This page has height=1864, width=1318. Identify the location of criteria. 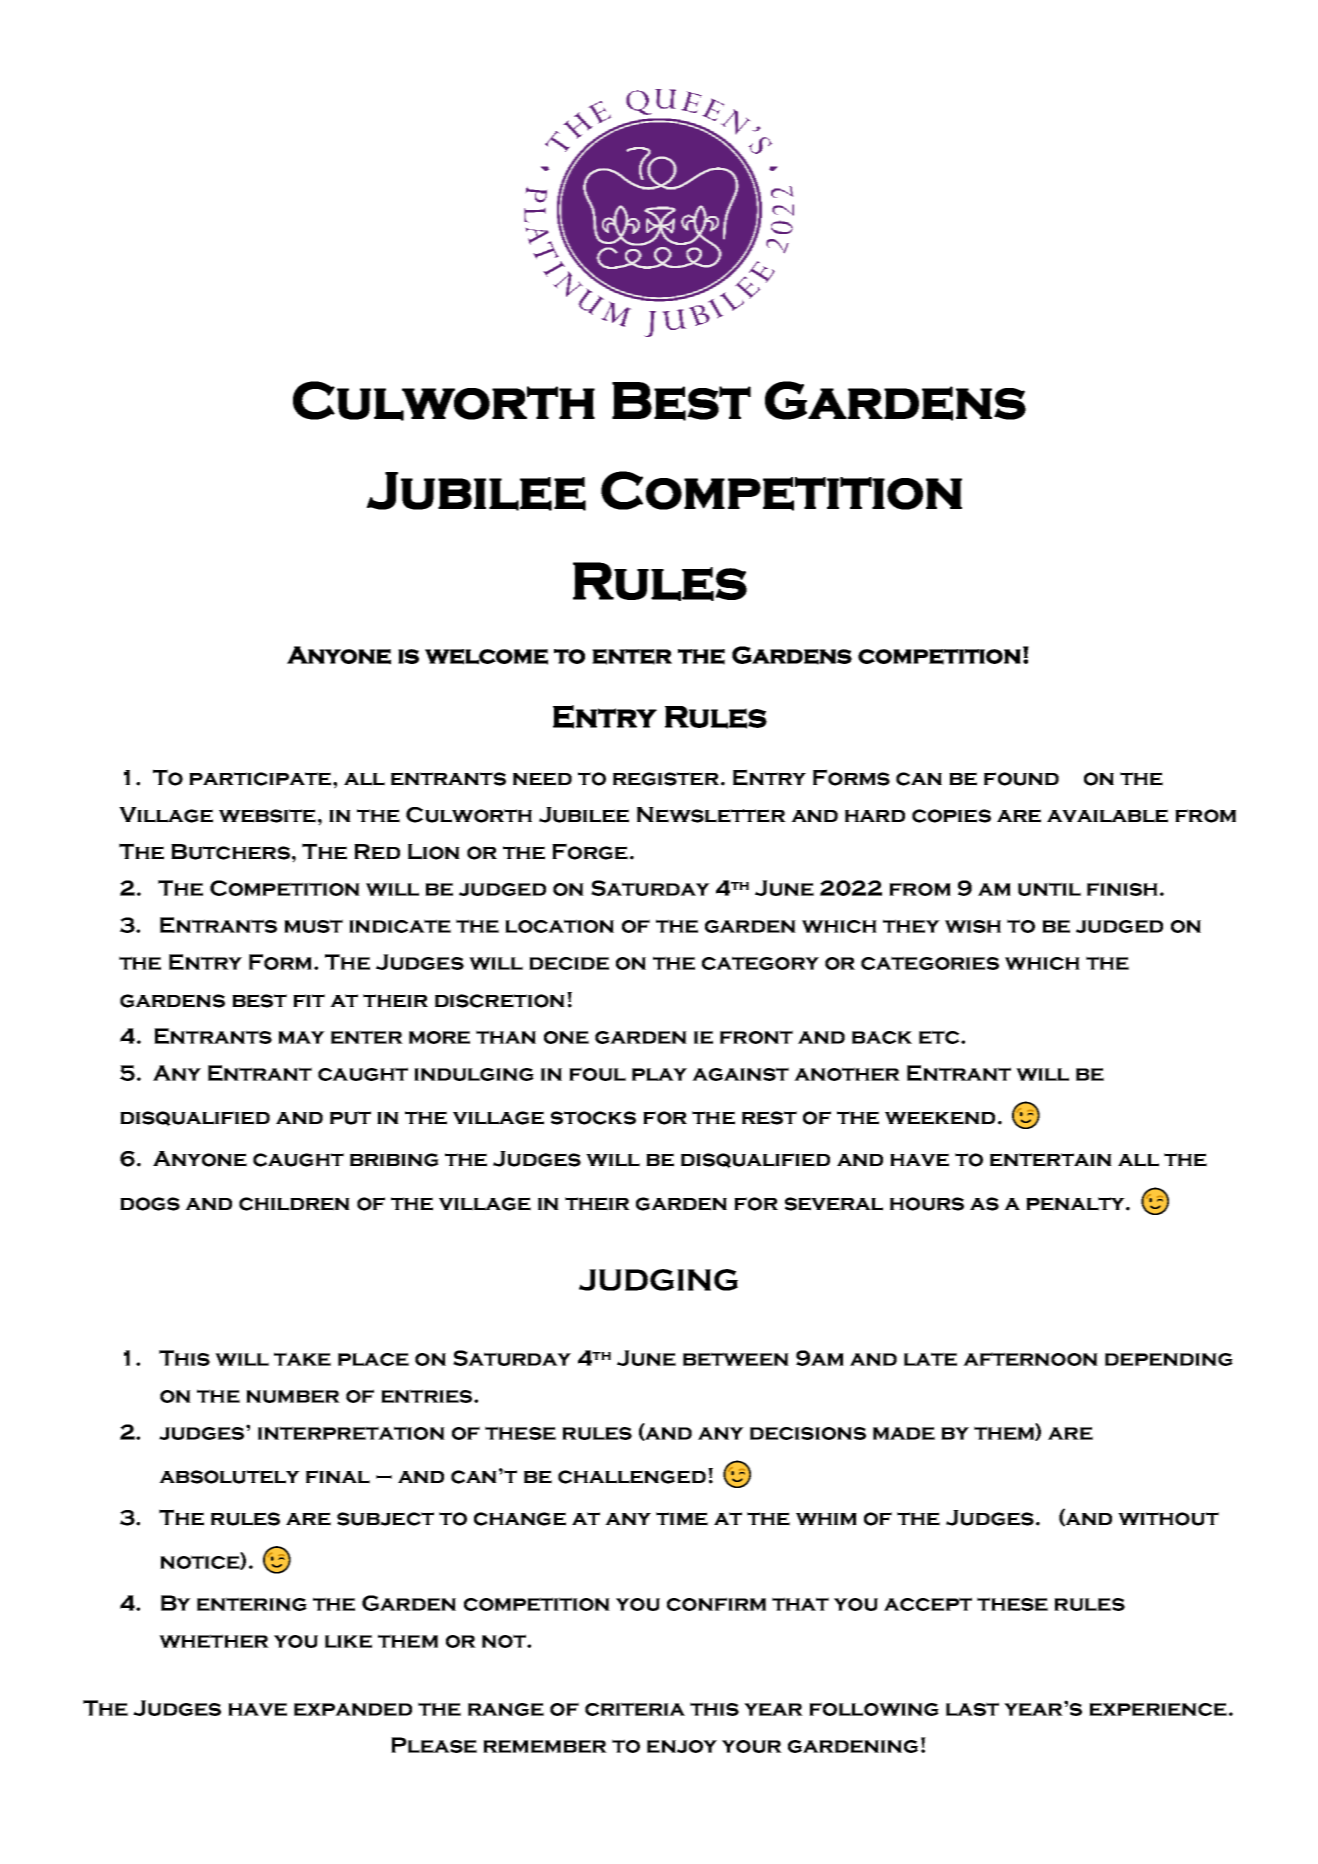
(635, 1709).
